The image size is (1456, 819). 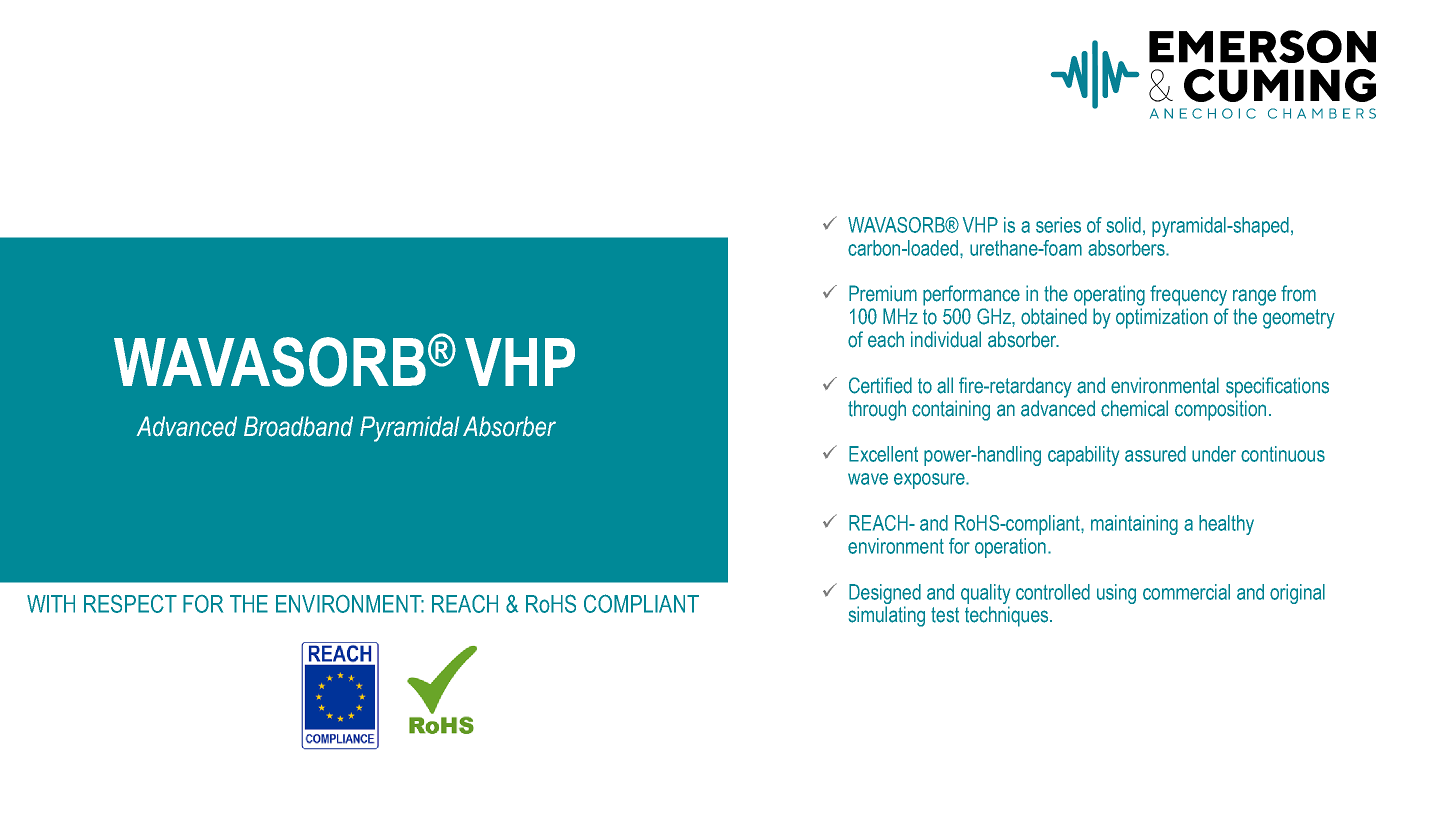 I want to click on capability, so click(x=1083, y=456).
